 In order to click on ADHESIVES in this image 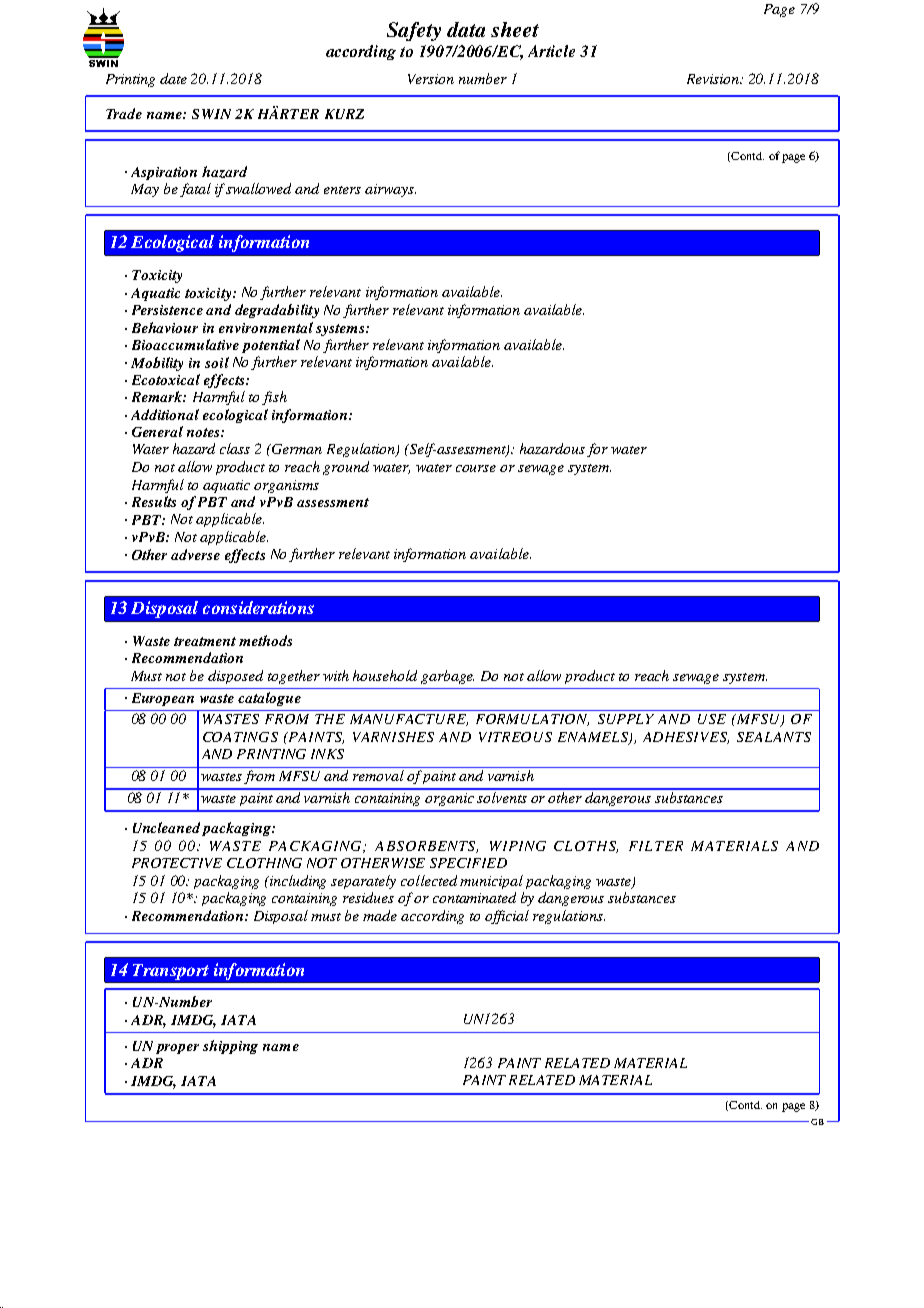, I will do `click(686, 738)`.
